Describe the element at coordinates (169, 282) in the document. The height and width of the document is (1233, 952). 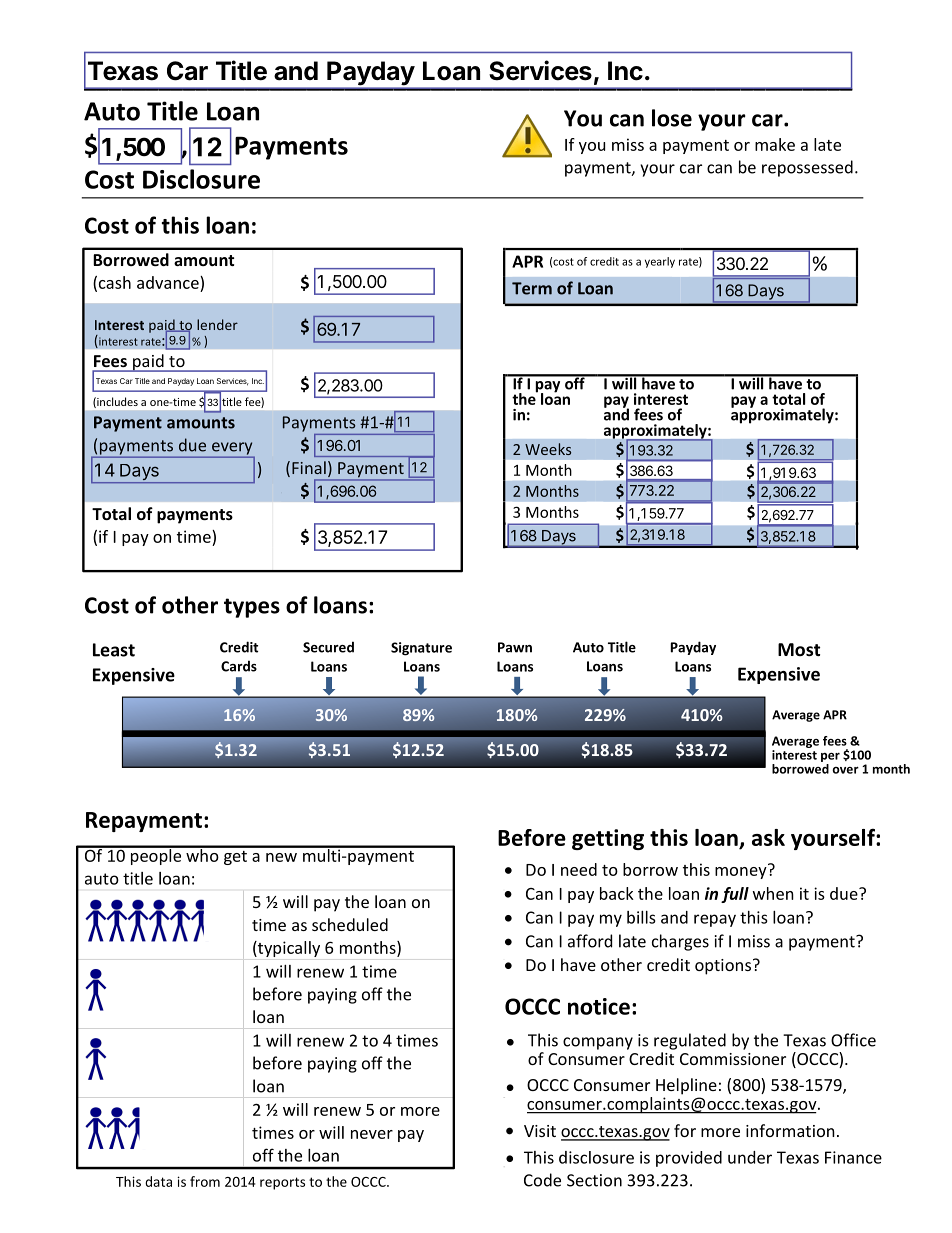
I see `advance` at that location.
